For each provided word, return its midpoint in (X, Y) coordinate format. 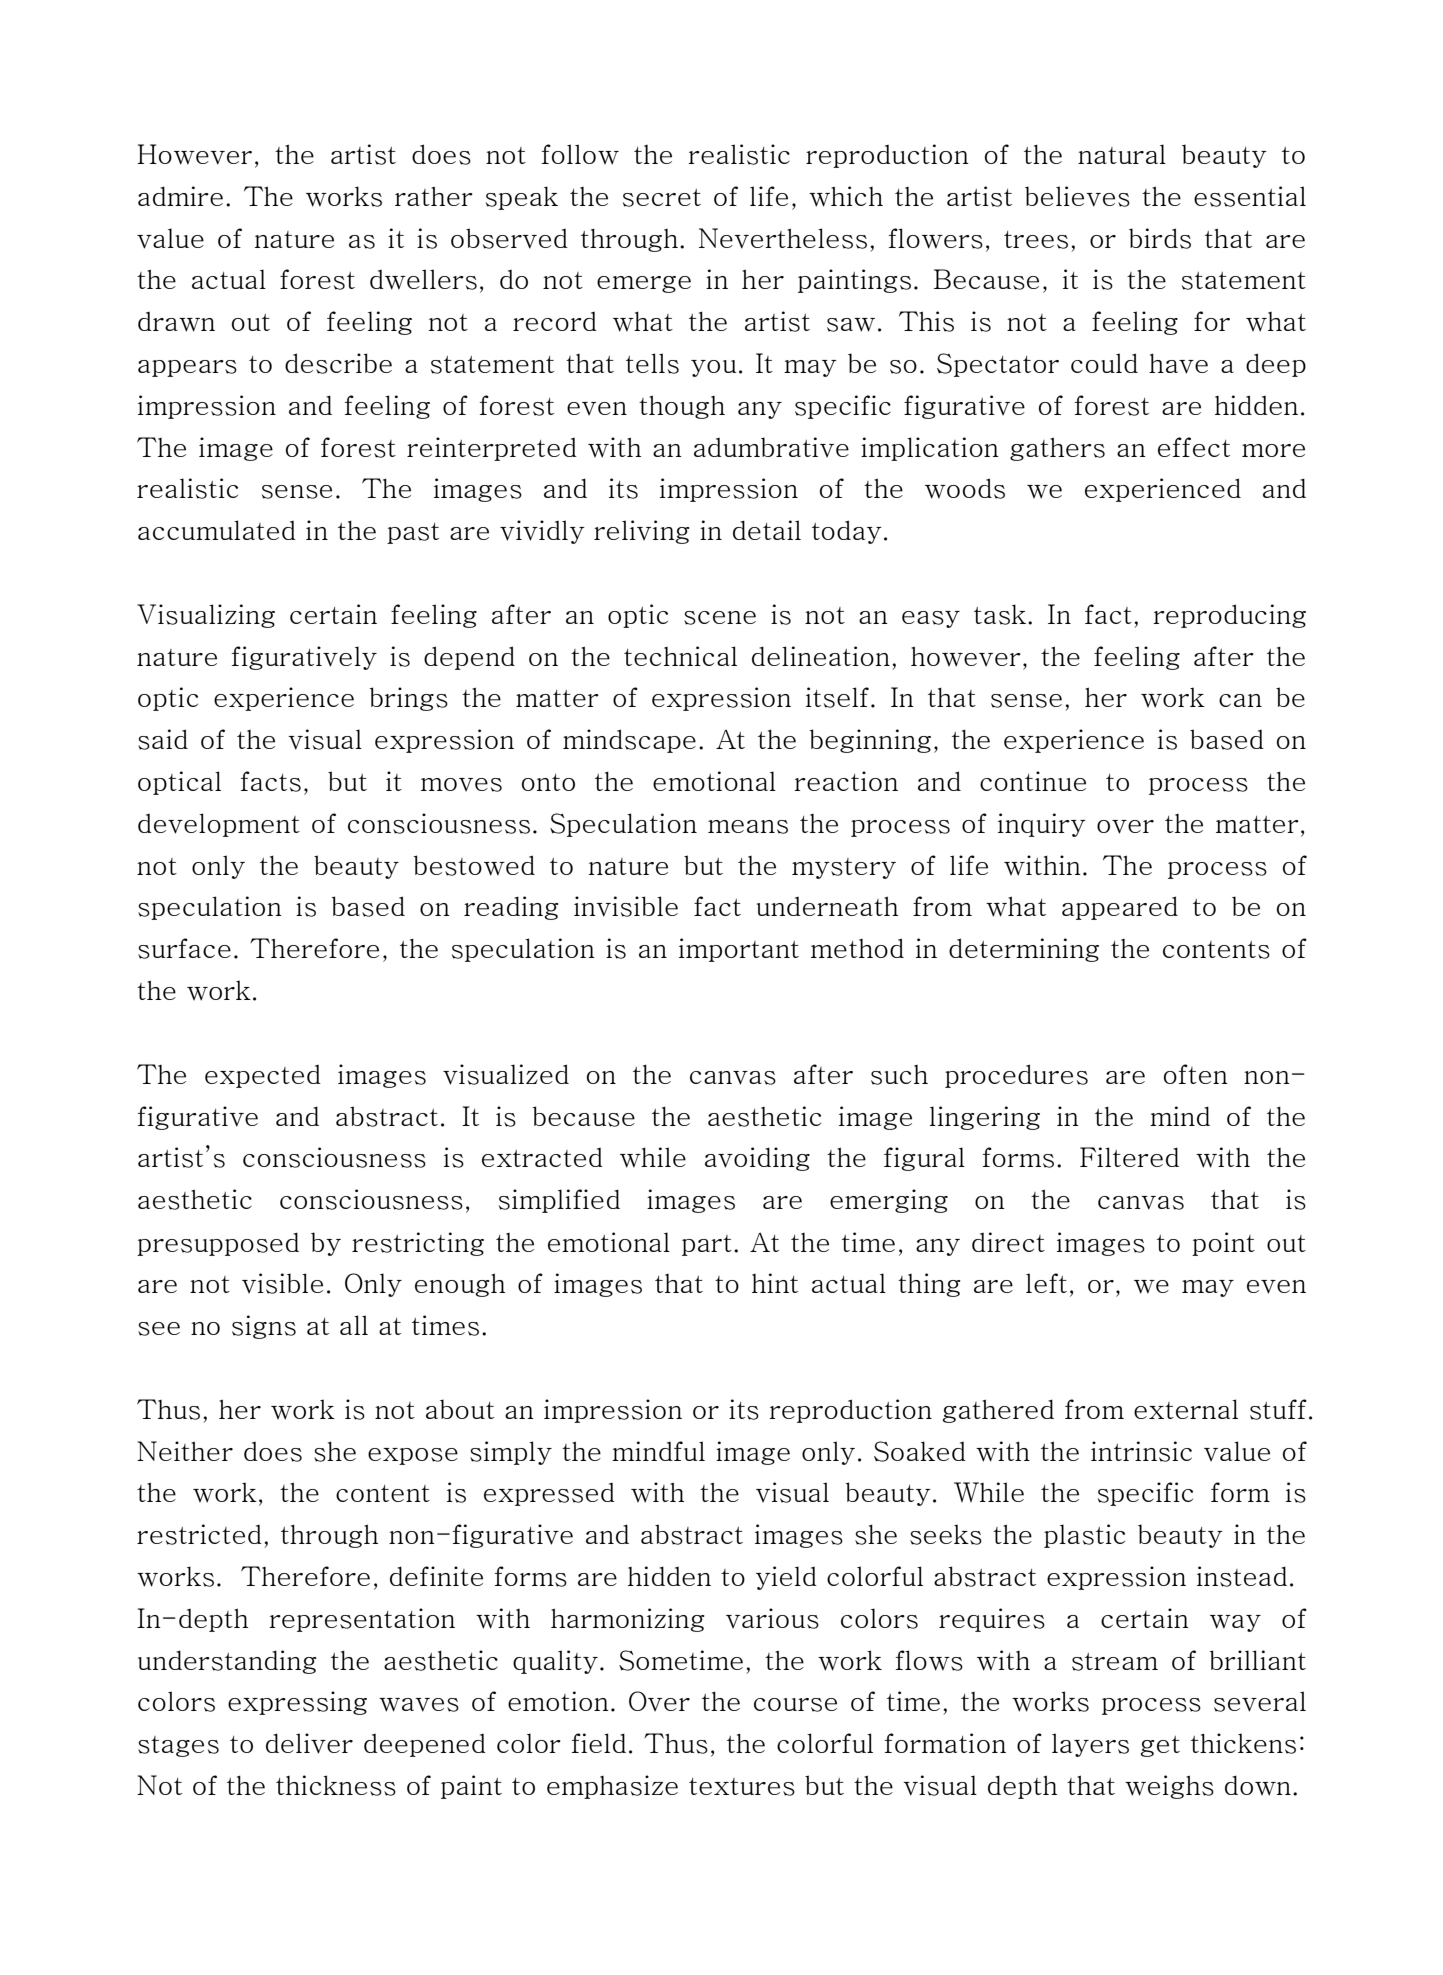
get (1160, 1746)
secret (662, 198)
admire (180, 196)
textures (742, 1787)
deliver (309, 1743)
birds (1160, 238)
